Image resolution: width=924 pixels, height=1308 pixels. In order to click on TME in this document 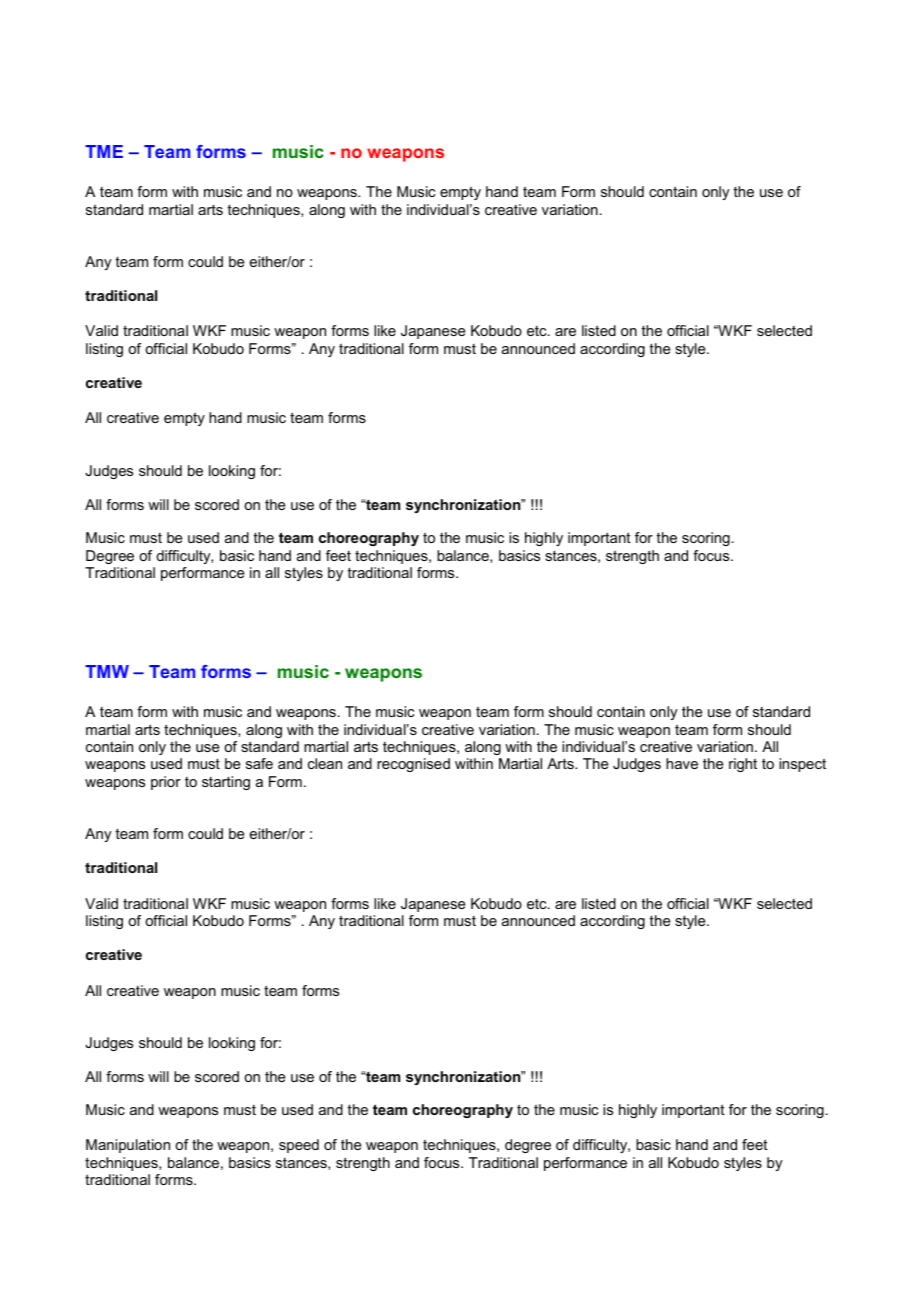, I will do `click(104, 151)`.
